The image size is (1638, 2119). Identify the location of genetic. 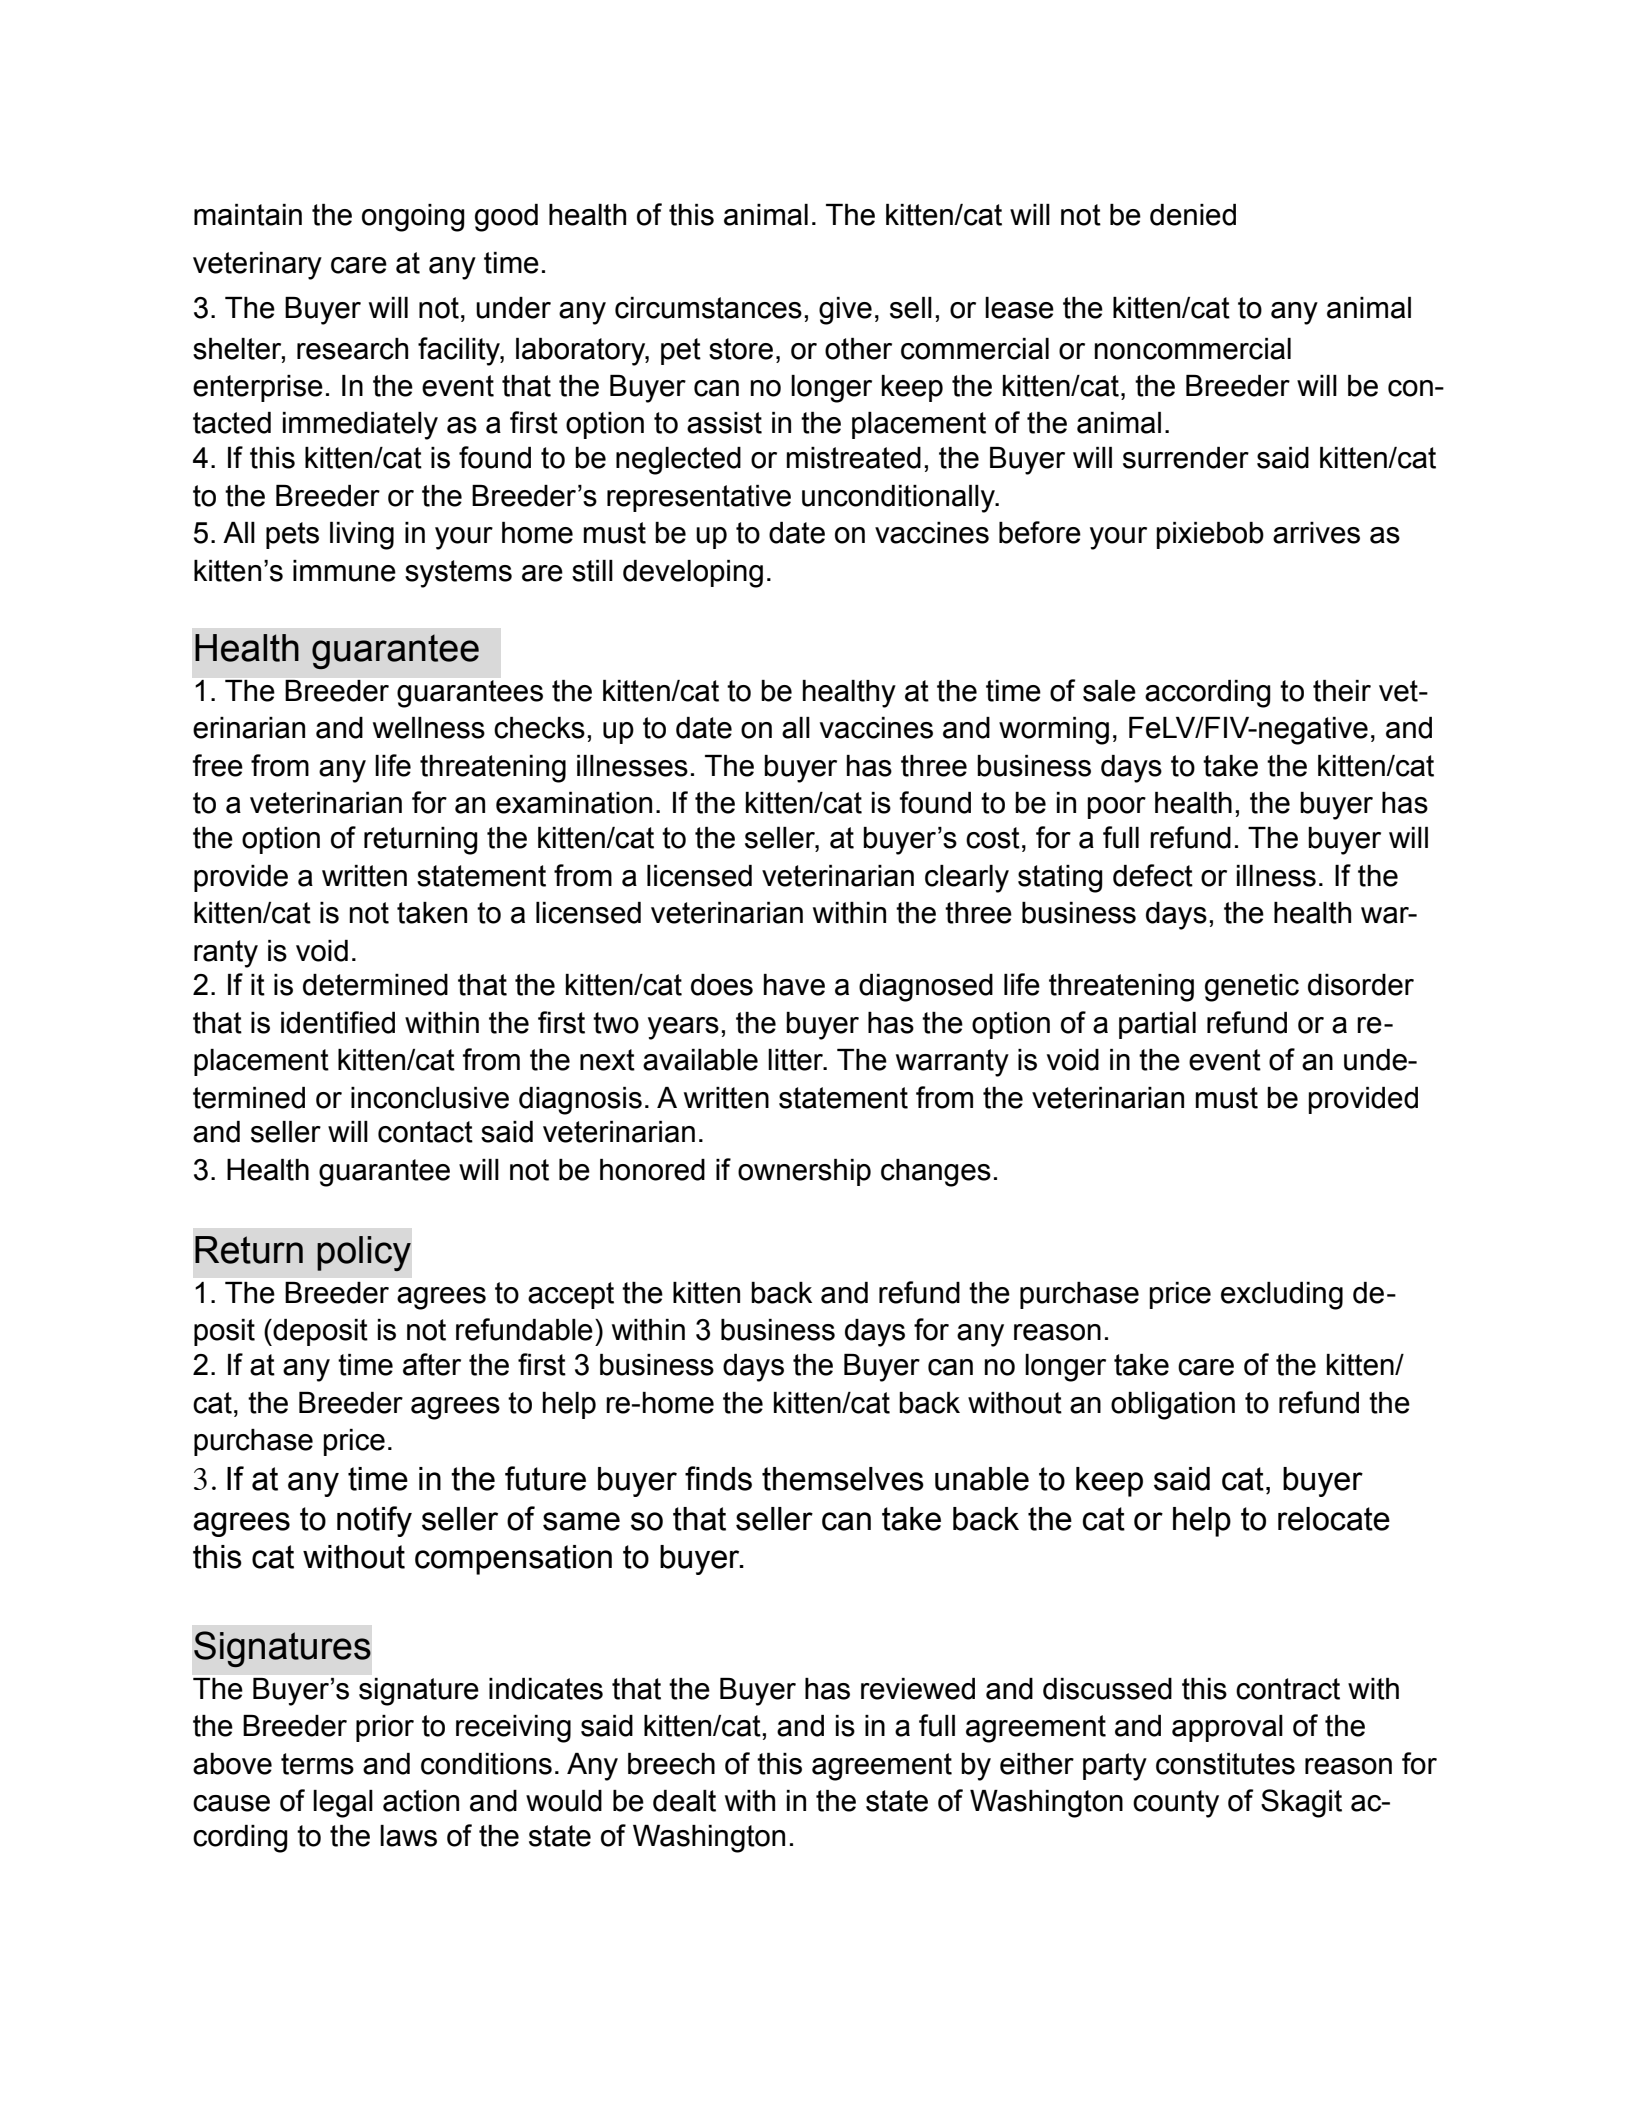
(1252, 988).
